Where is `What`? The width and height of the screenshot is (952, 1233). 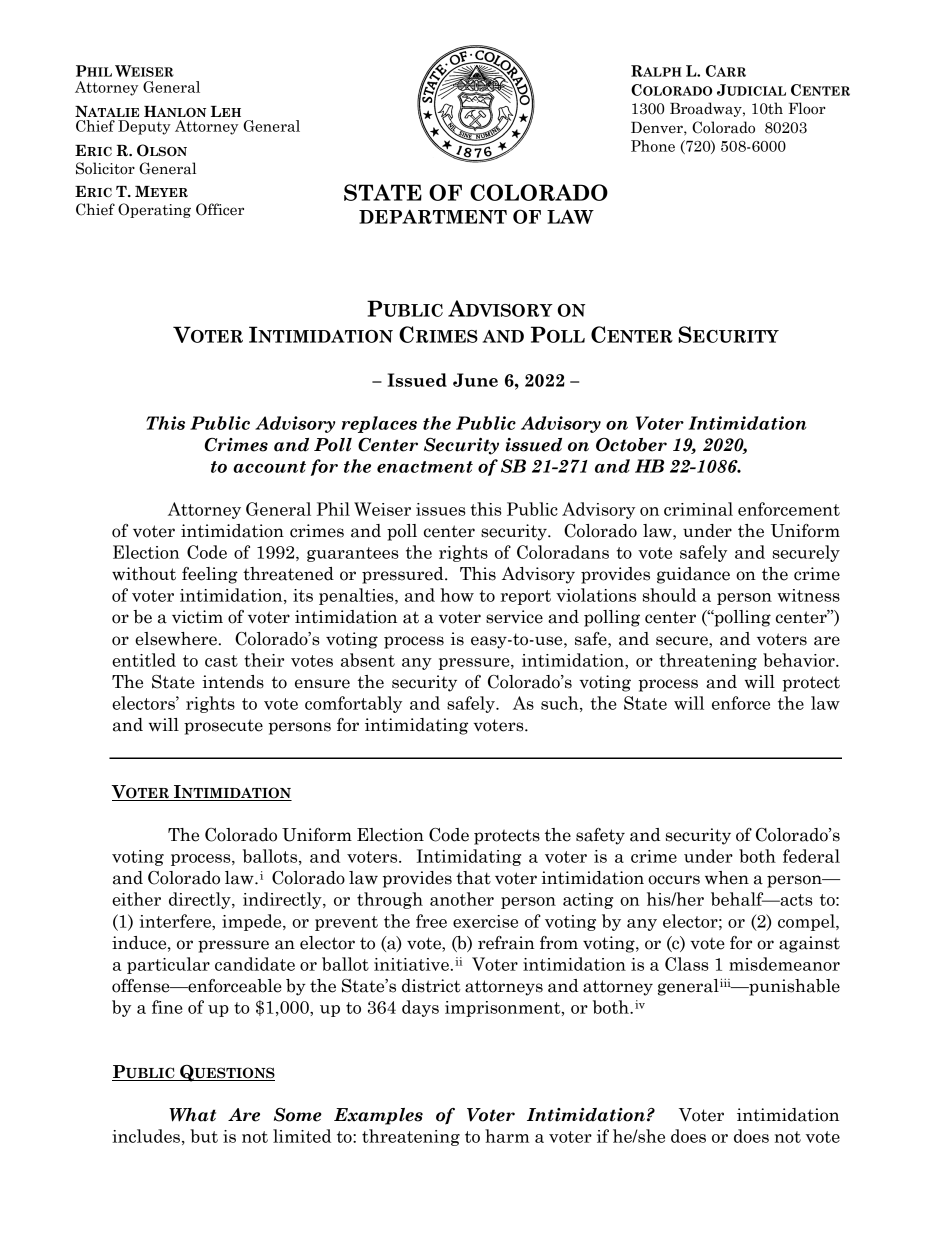 What is located at coordinates (192, 1115).
